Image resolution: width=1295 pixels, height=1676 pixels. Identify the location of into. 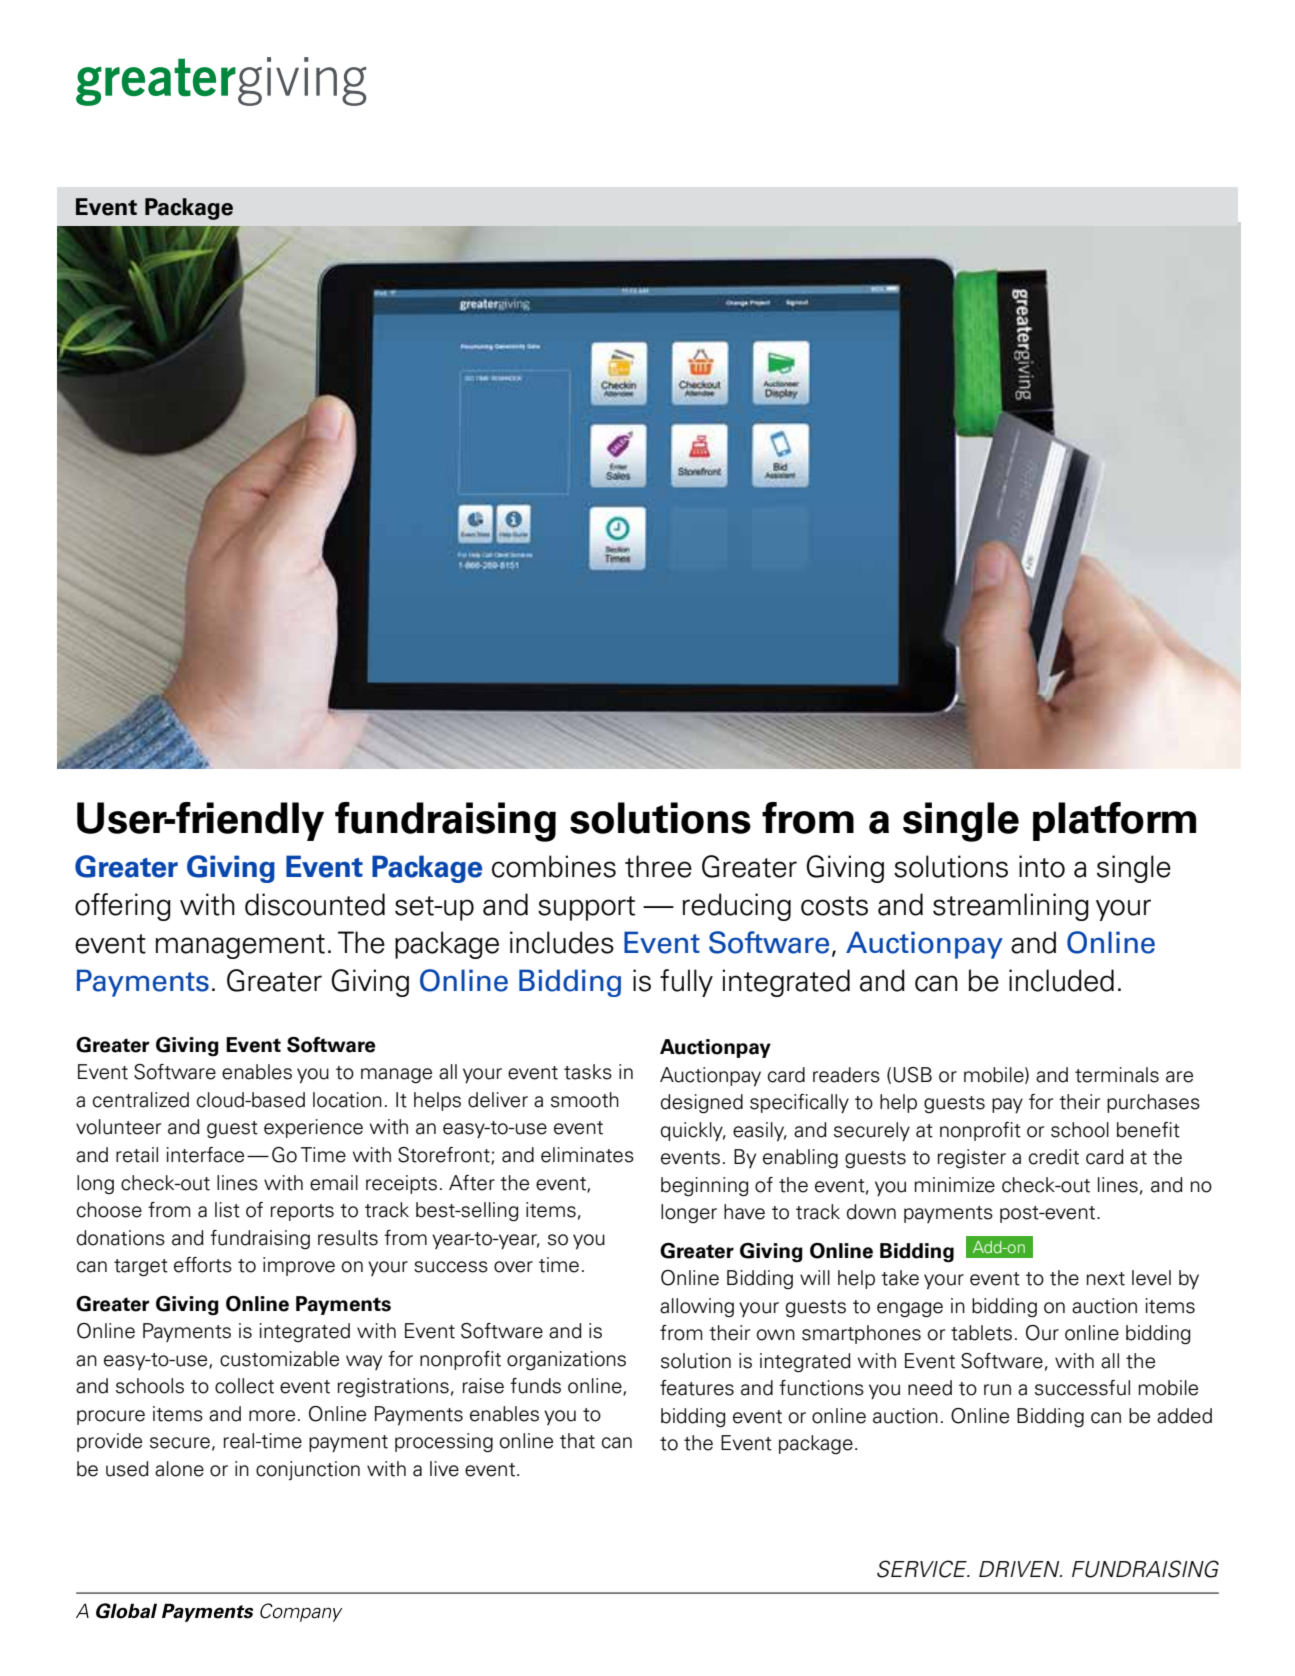
(1042, 866).
